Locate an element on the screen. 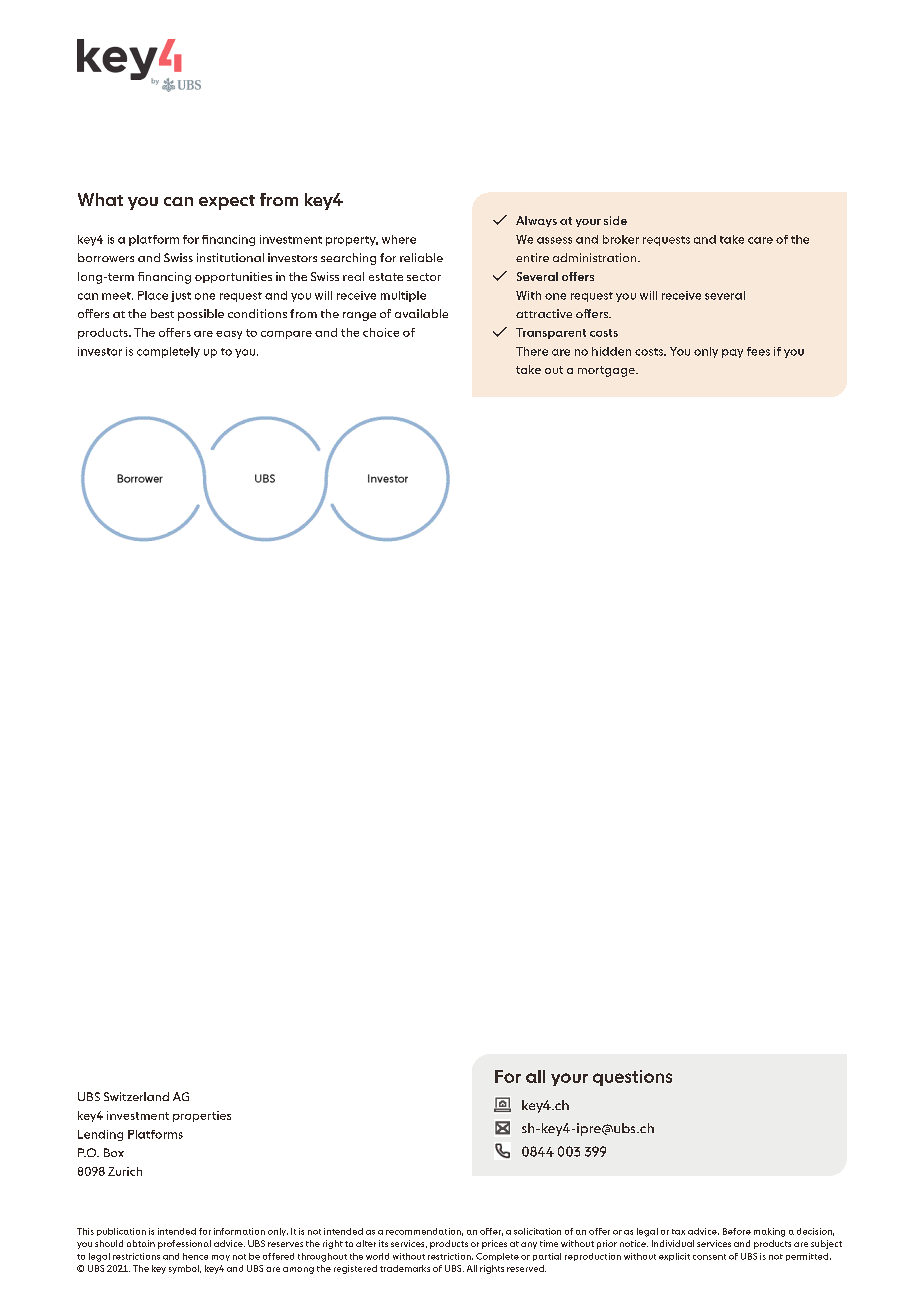 This screenshot has width=924, height=1308. easy is located at coordinates (229, 335).
